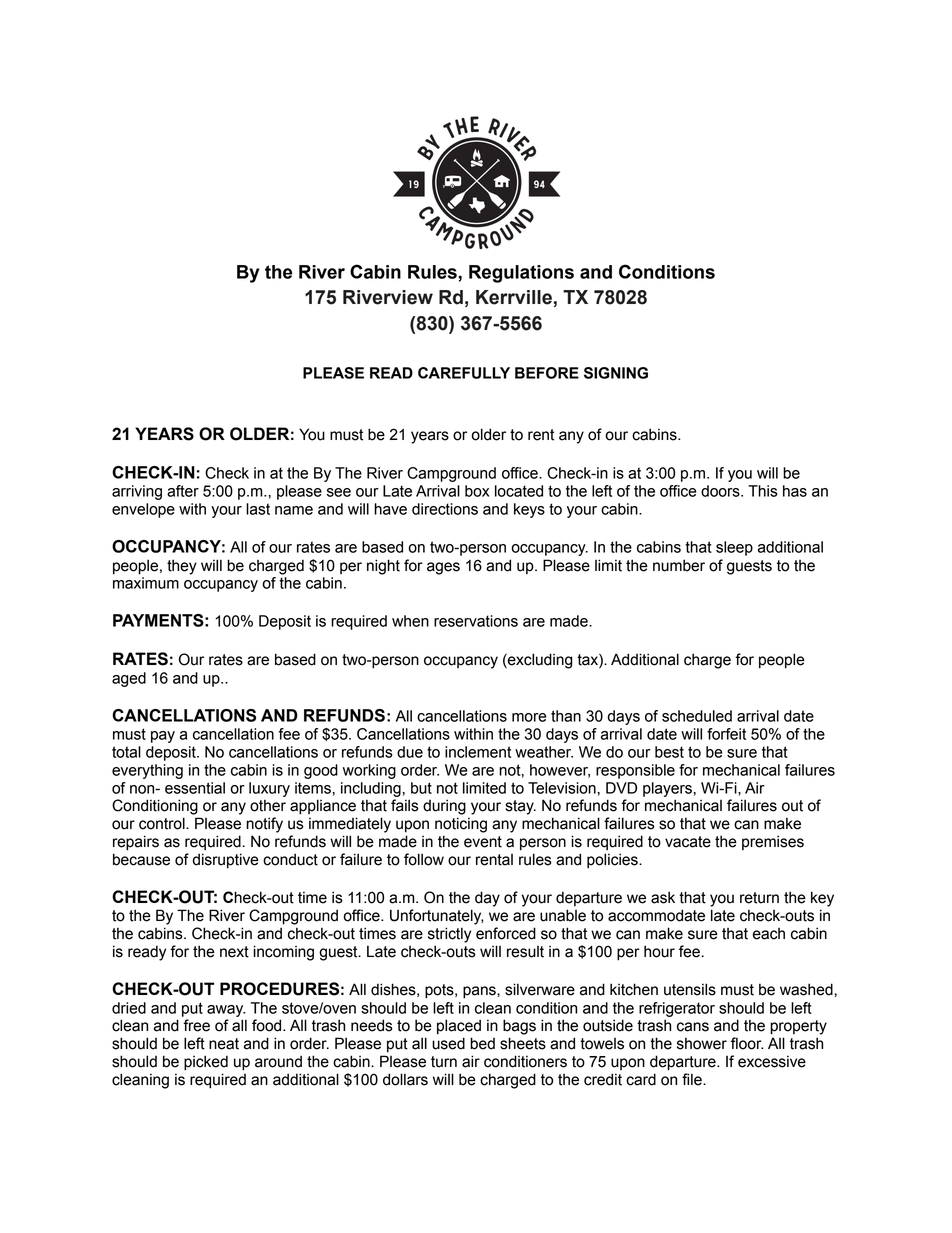 This screenshot has width=952, height=1233. What do you see at coordinates (483, 842) in the screenshot?
I see `event` at bounding box center [483, 842].
